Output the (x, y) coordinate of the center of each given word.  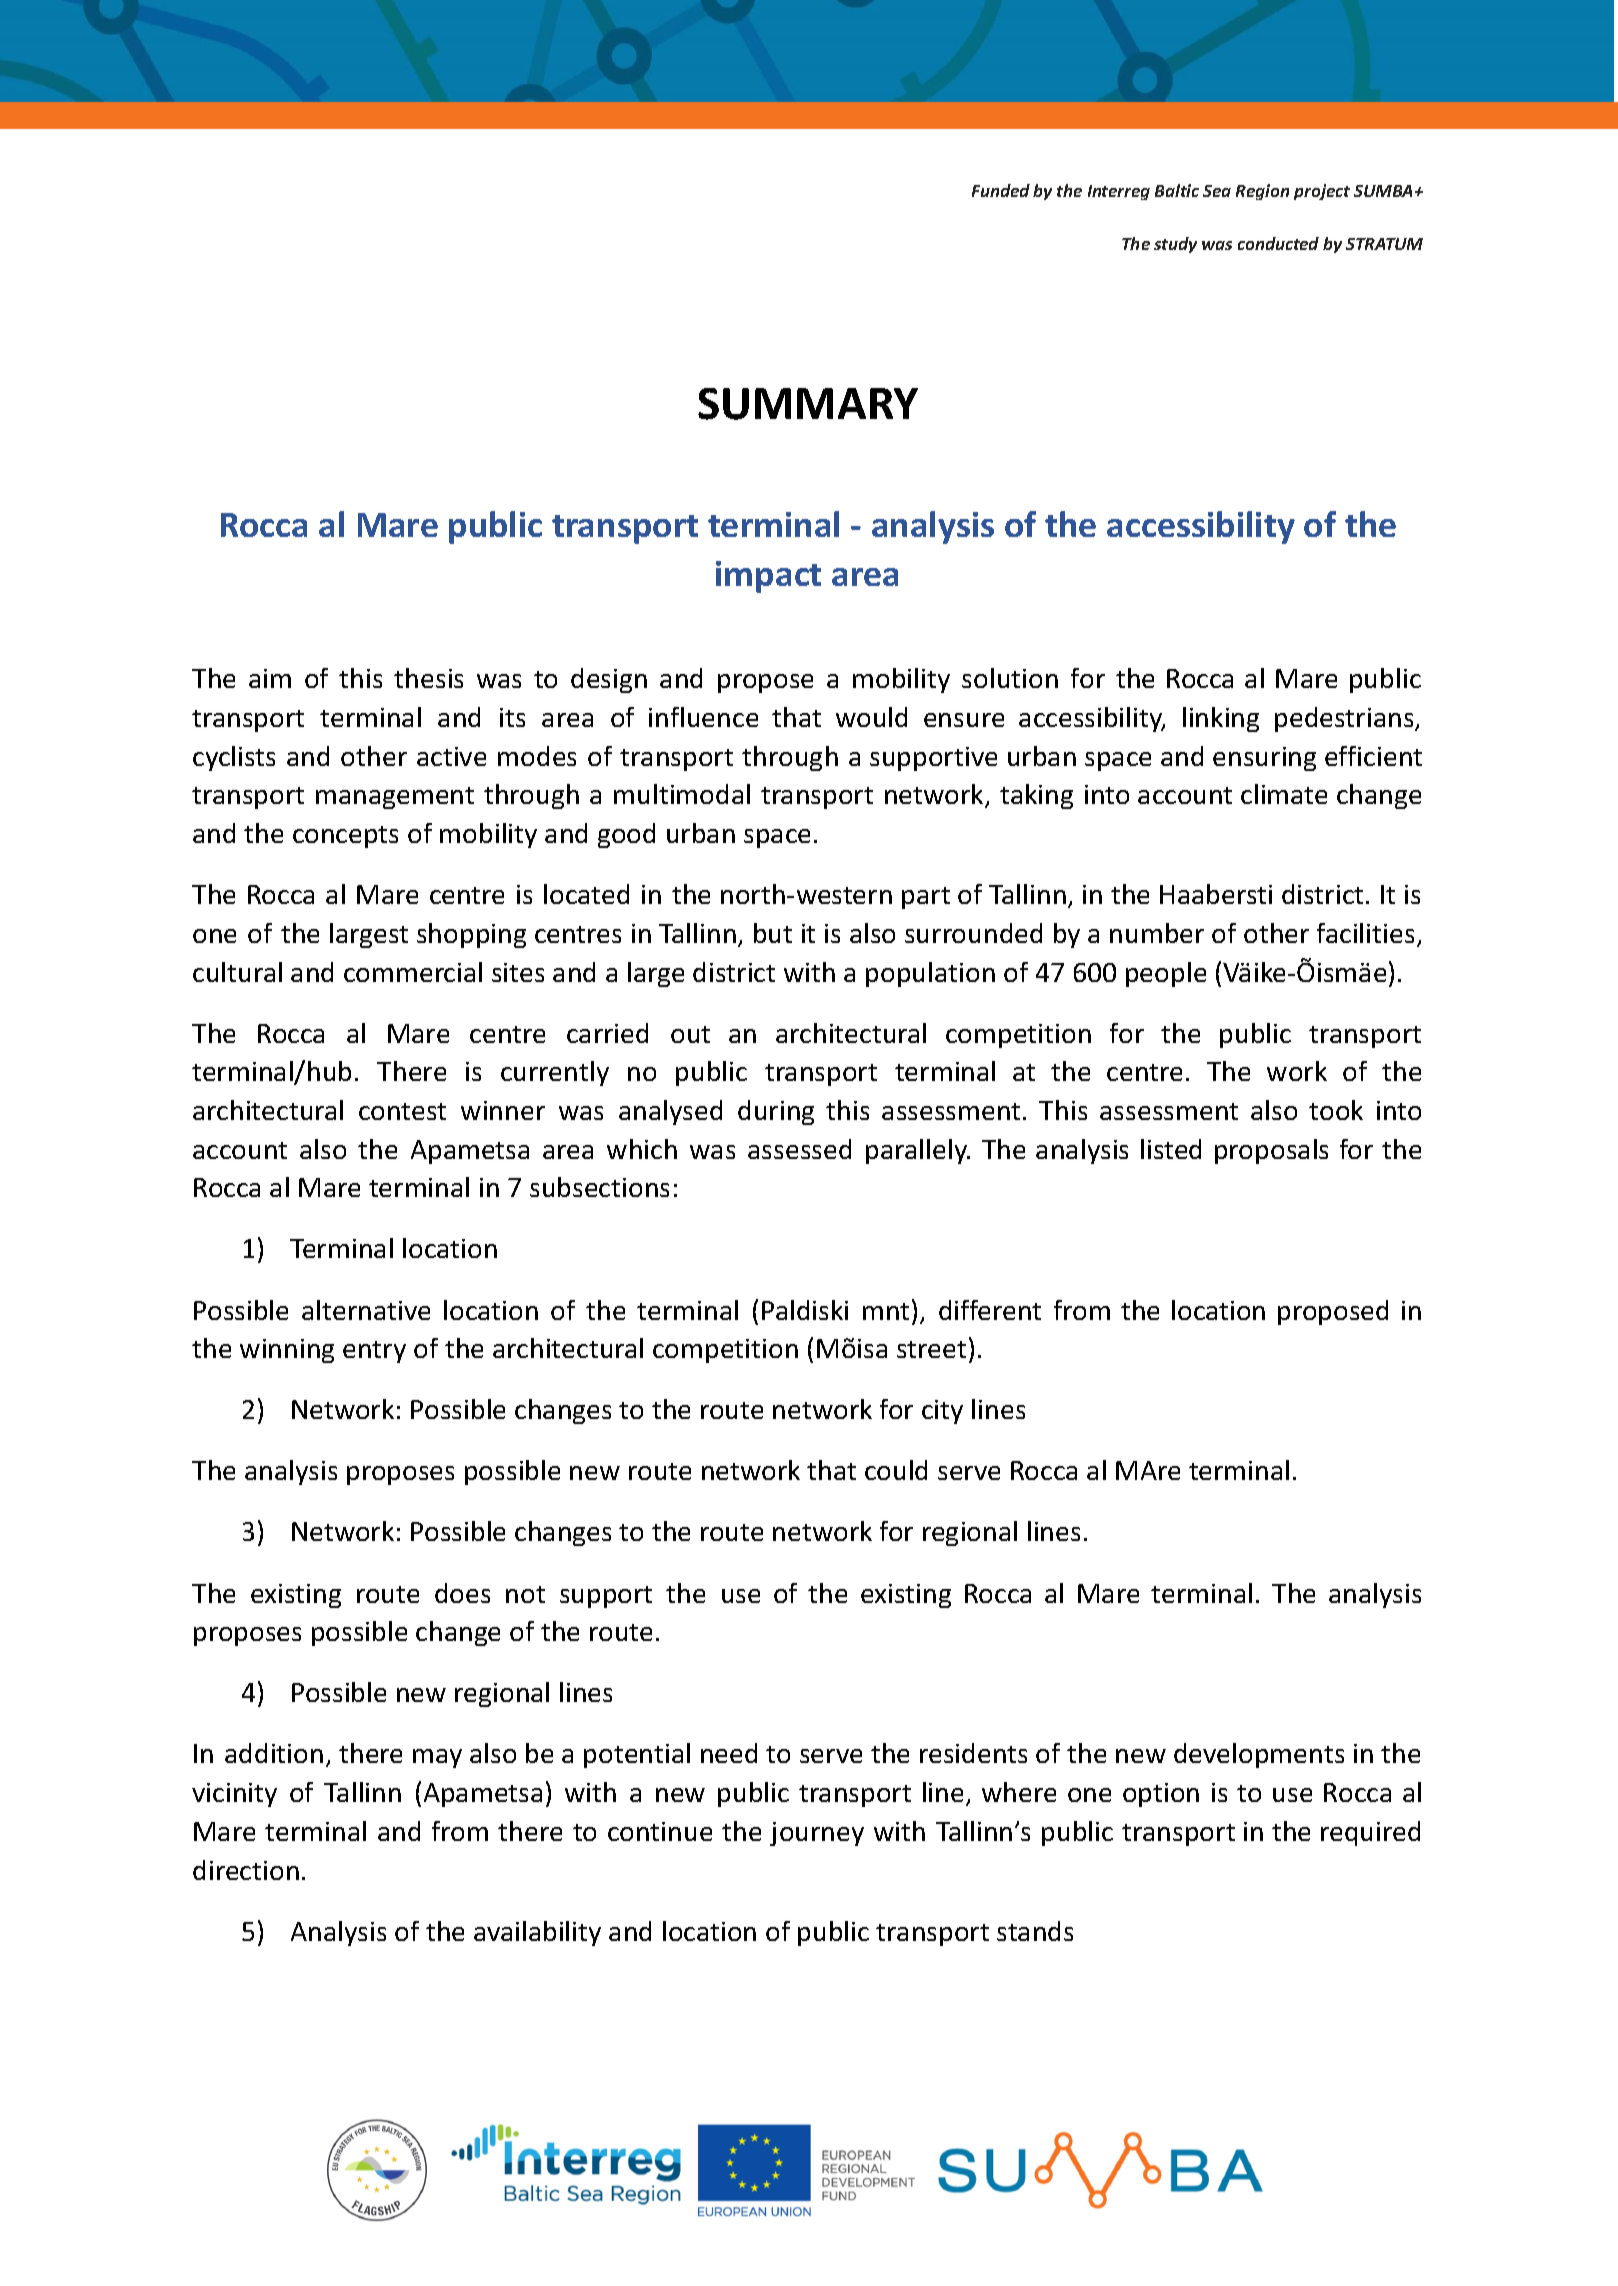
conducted (1278, 243)
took (1336, 1110)
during (776, 1112)
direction (246, 1870)
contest (402, 1111)
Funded (1001, 190)
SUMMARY (808, 404)
